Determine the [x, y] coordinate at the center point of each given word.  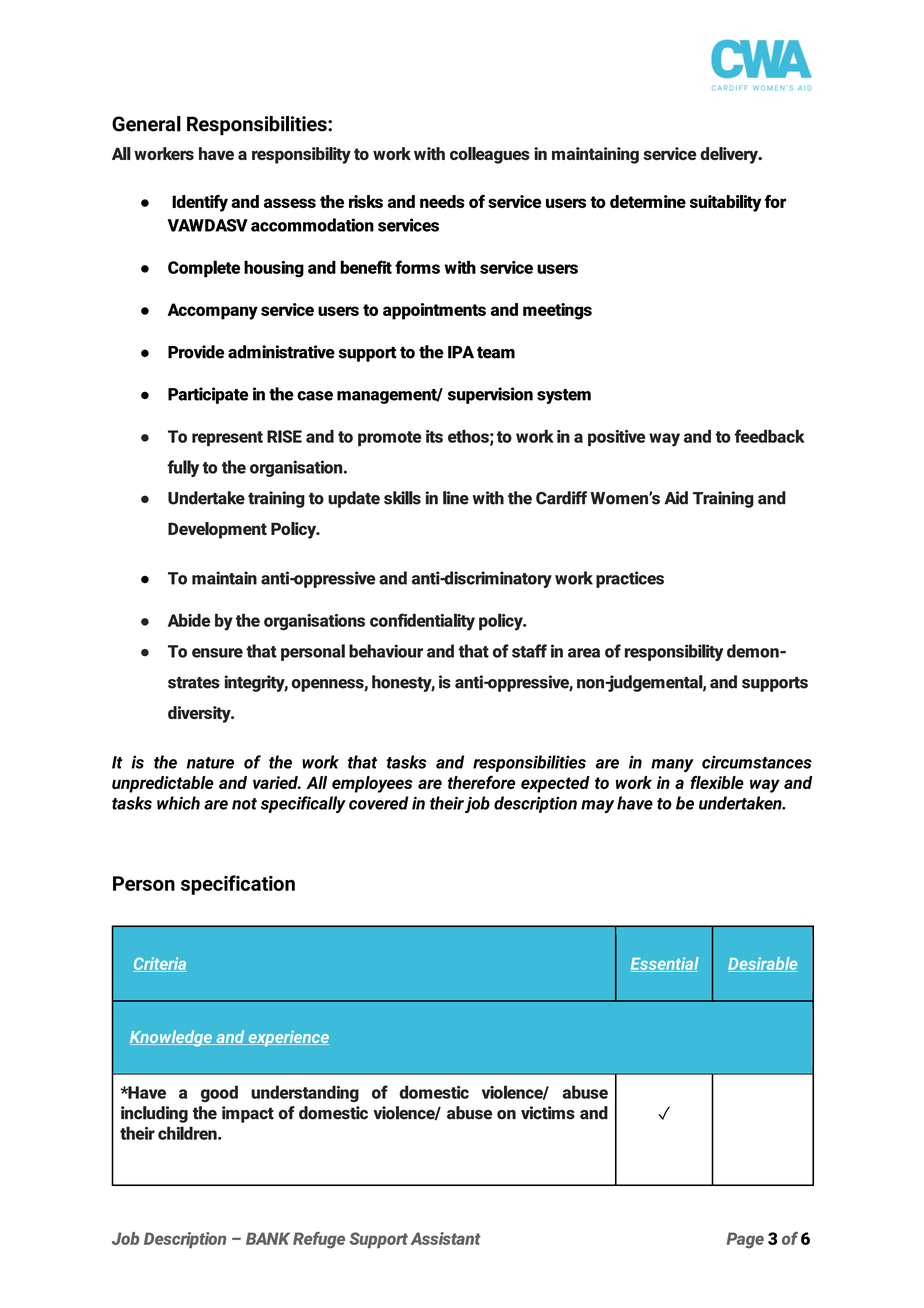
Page [745, 1240]
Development [217, 530]
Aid [676, 498]
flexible [717, 782]
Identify [200, 203]
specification [238, 885]
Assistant [445, 1238]
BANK [268, 1238]
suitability [725, 203]
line [456, 498]
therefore [481, 782]
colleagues [490, 155]
